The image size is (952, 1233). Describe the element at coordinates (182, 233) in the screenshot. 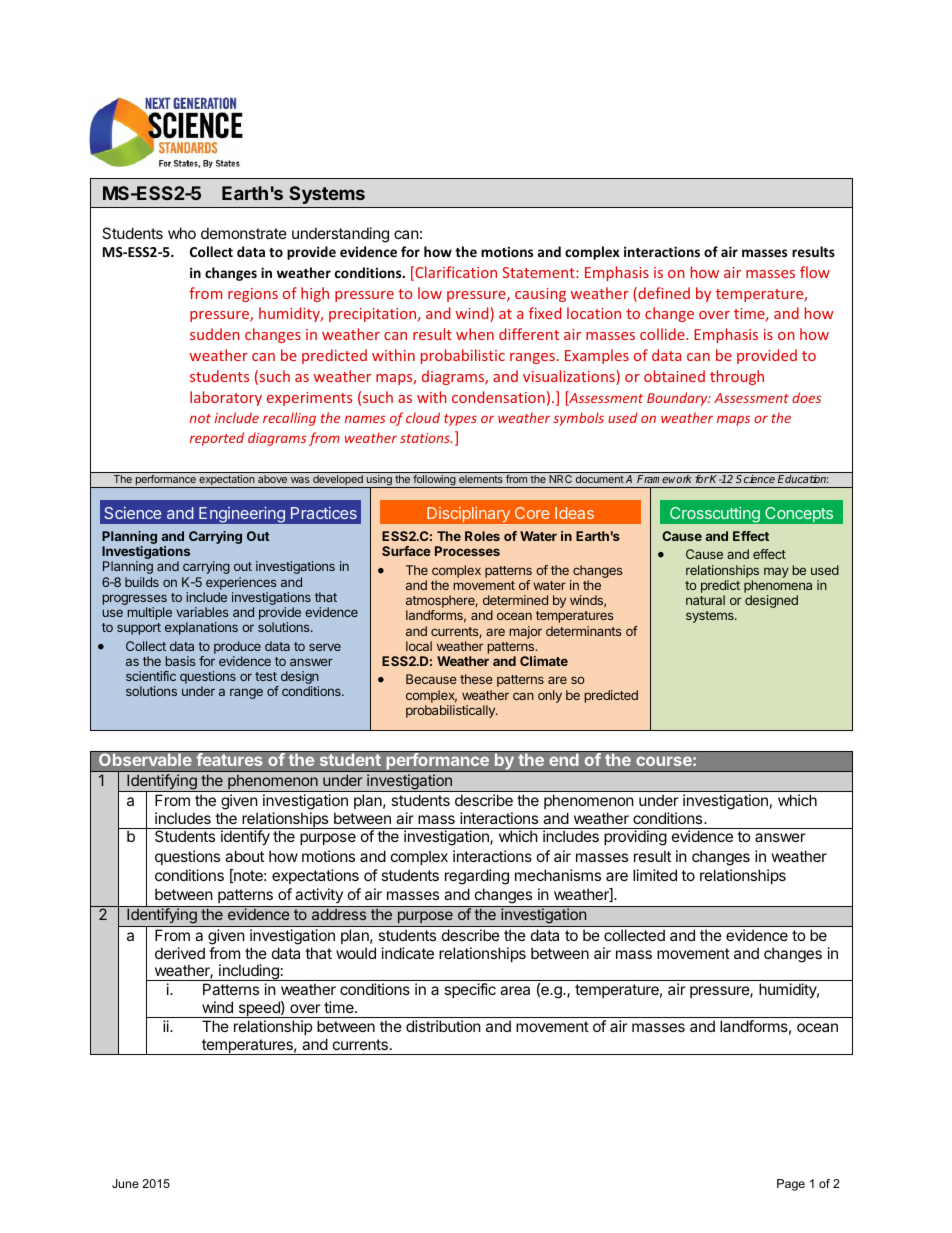

I see `who` at that location.
